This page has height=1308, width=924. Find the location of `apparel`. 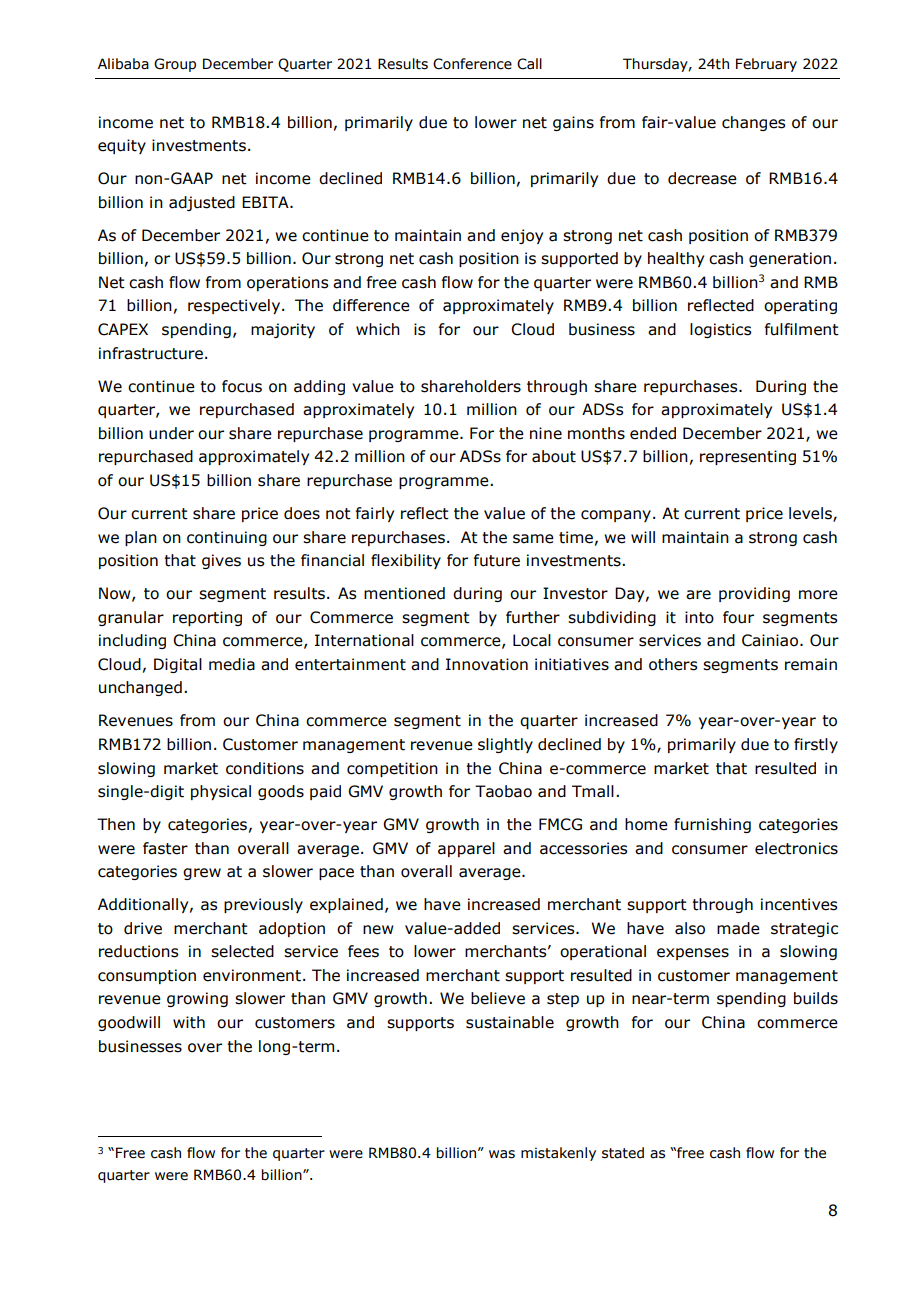

apparel is located at coordinates (466, 849).
